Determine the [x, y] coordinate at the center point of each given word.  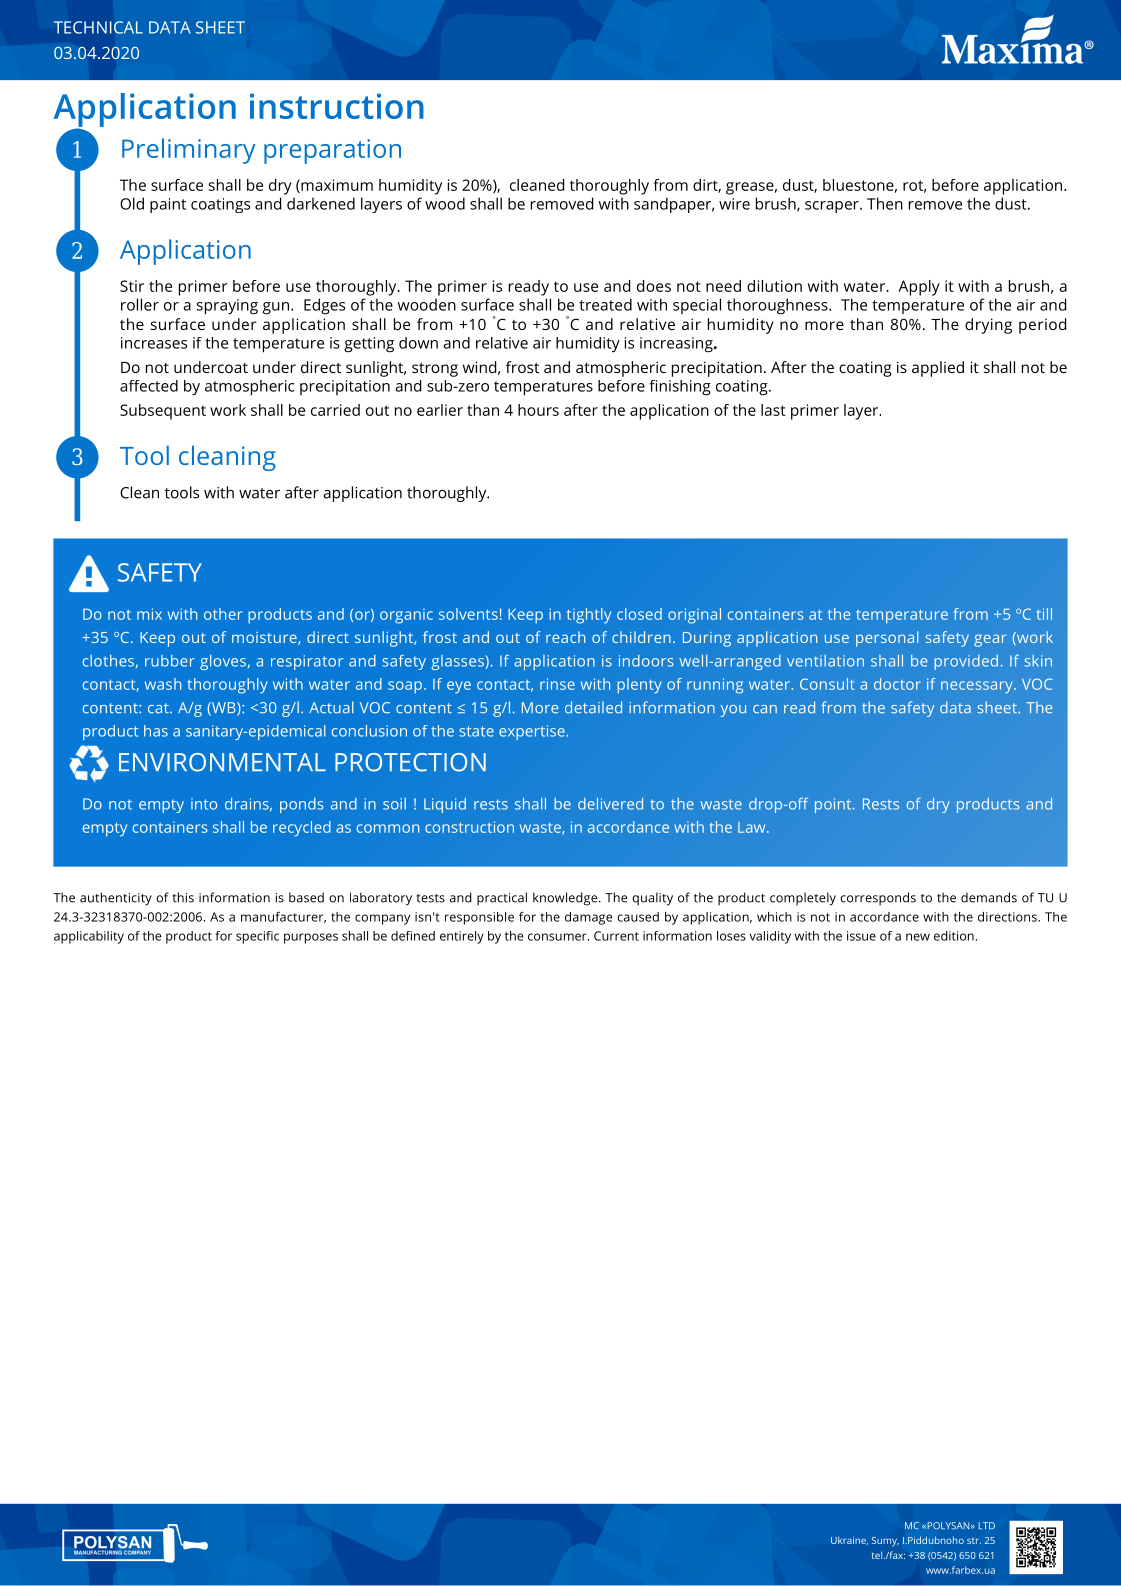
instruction [337, 106]
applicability [89, 937]
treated [605, 304]
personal [887, 639]
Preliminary [188, 151]
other [223, 614]
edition [954, 936]
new [918, 937]
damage [588, 918]
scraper [833, 207]
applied [938, 369]
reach [565, 637]
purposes [311, 938]
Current [616, 936]
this [183, 897]
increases [154, 343]
